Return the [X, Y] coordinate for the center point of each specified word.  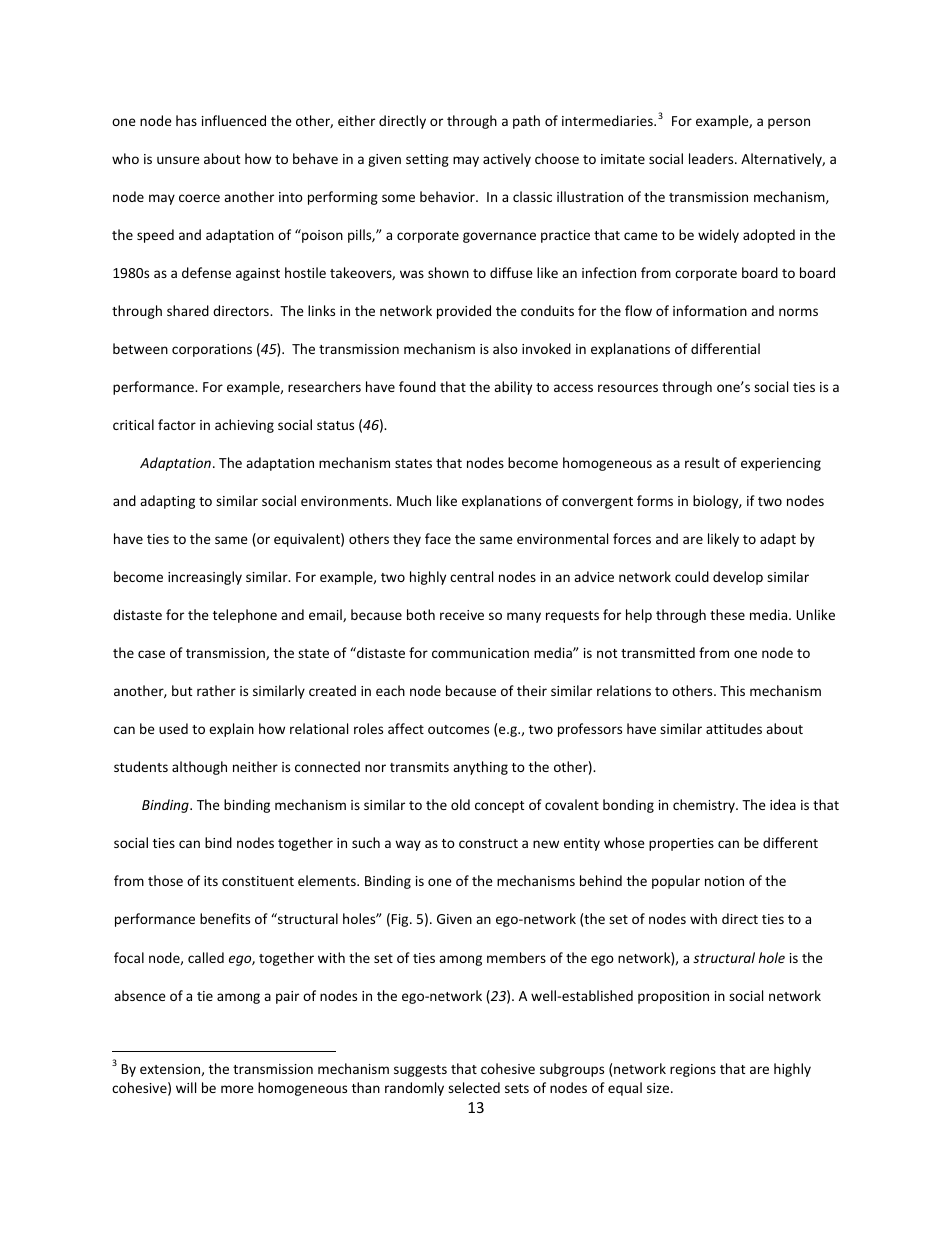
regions [693, 1070]
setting [427, 160]
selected [474, 1087]
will [186, 1087]
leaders [712, 158]
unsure [178, 160]
